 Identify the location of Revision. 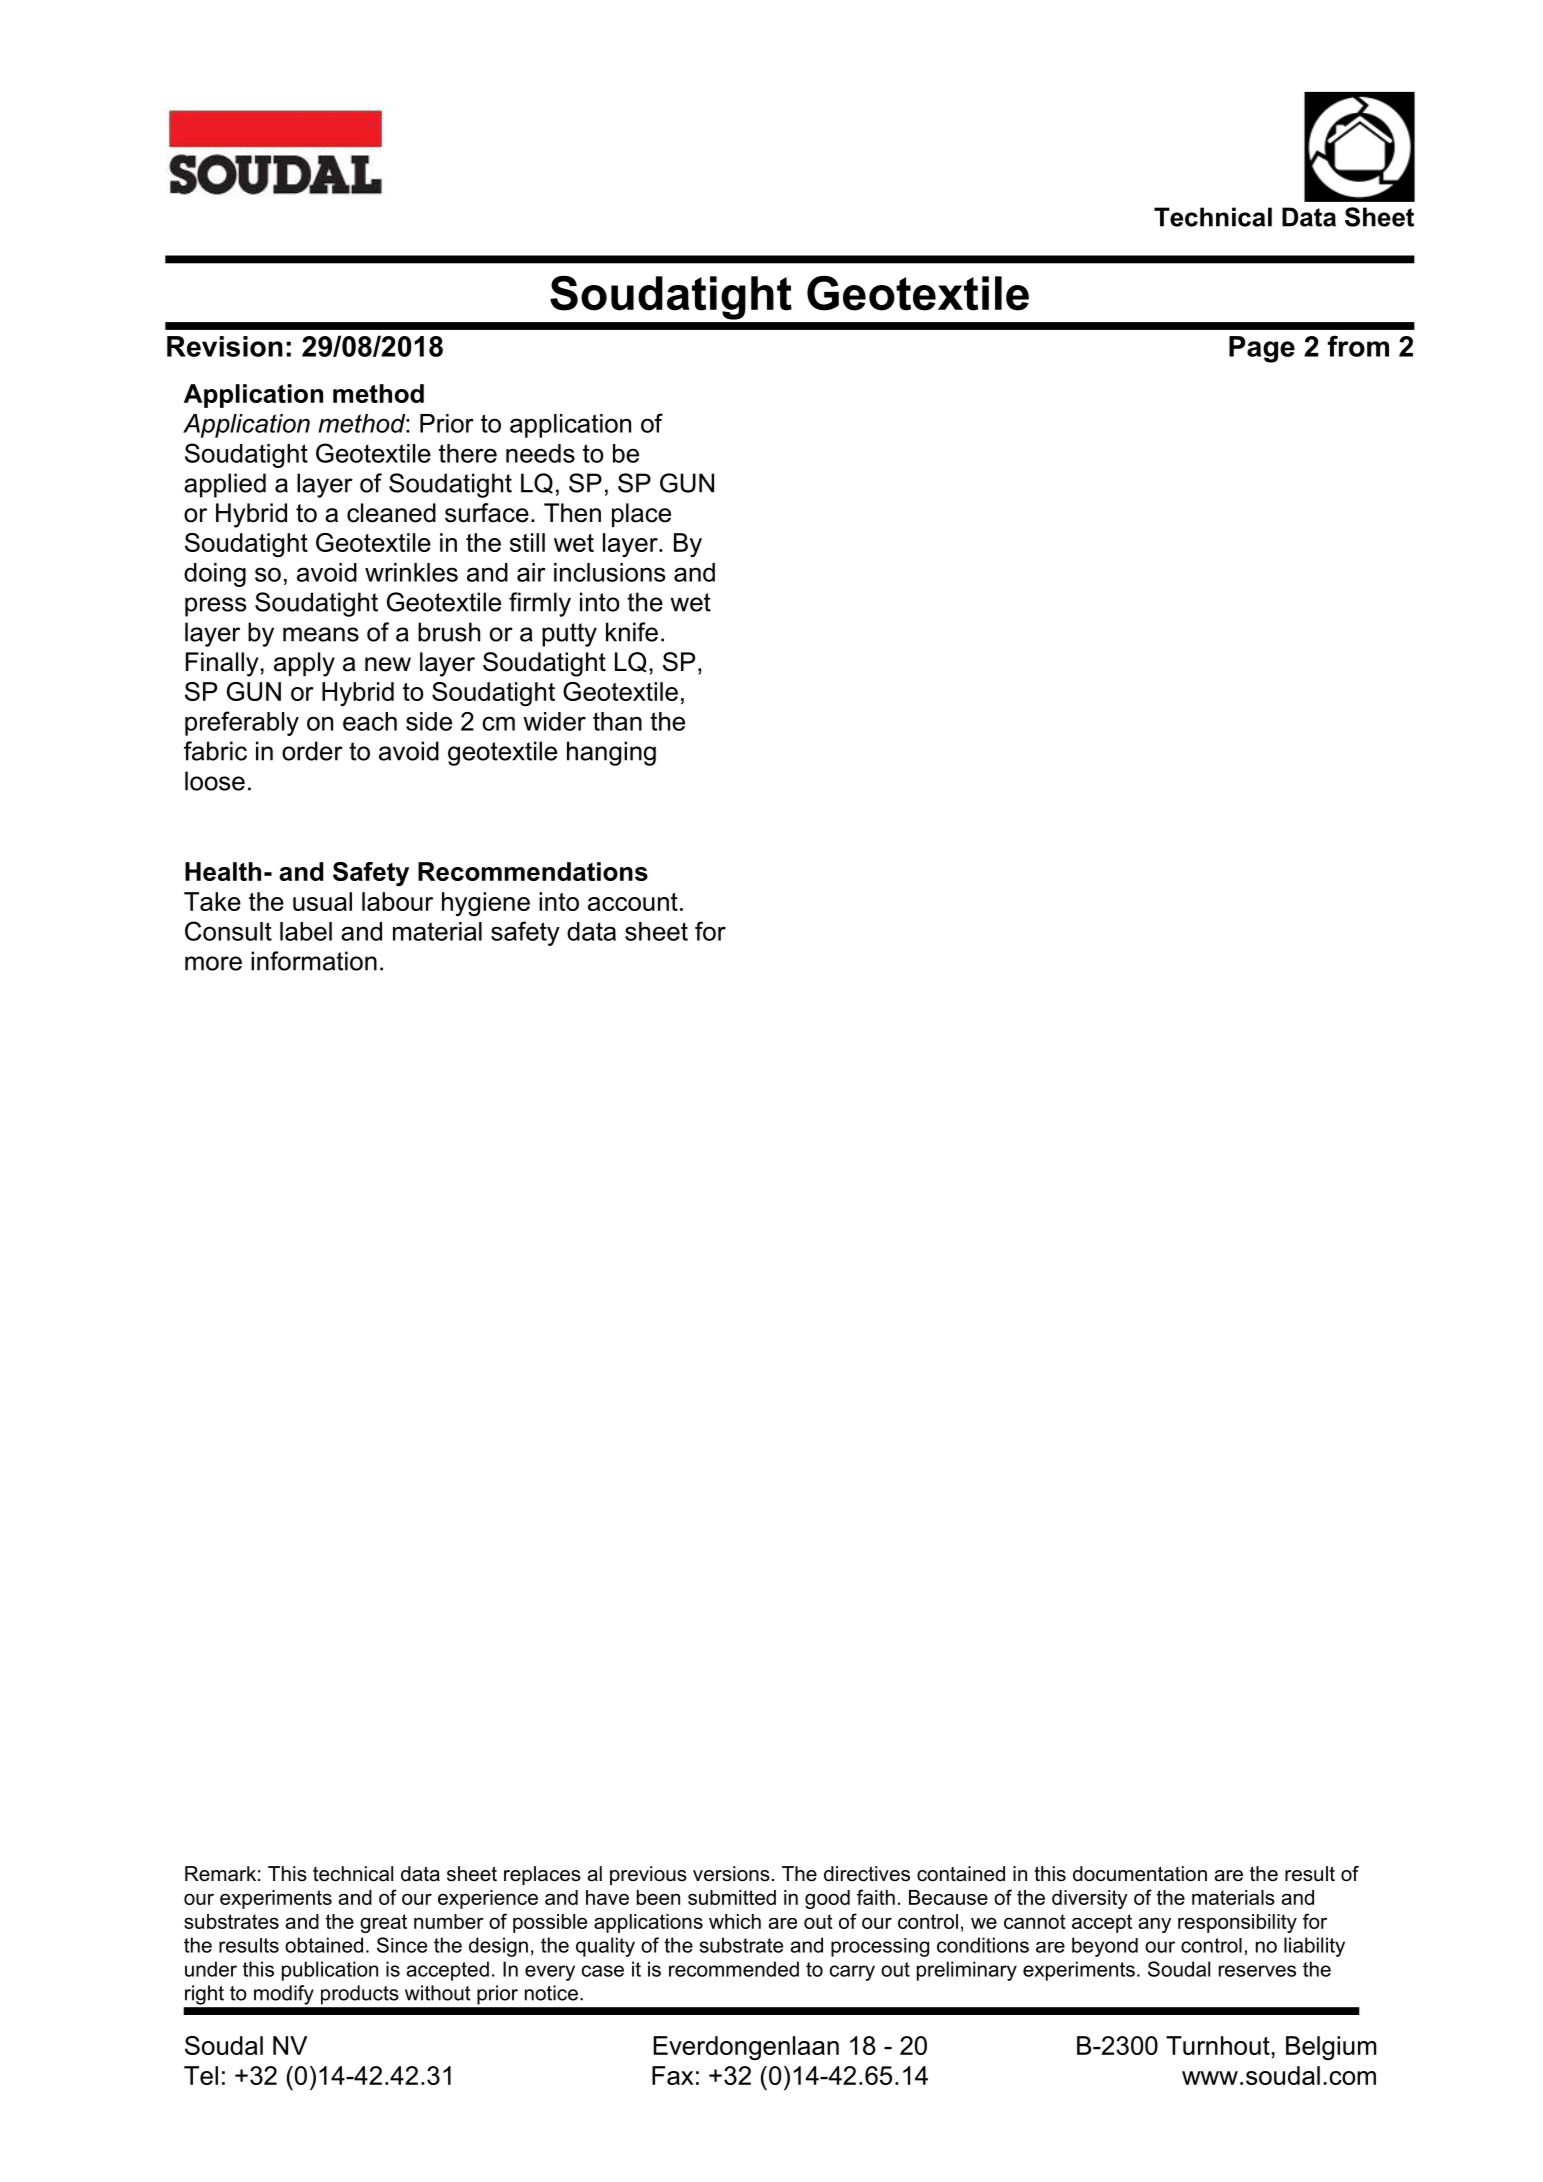
(225, 346).
